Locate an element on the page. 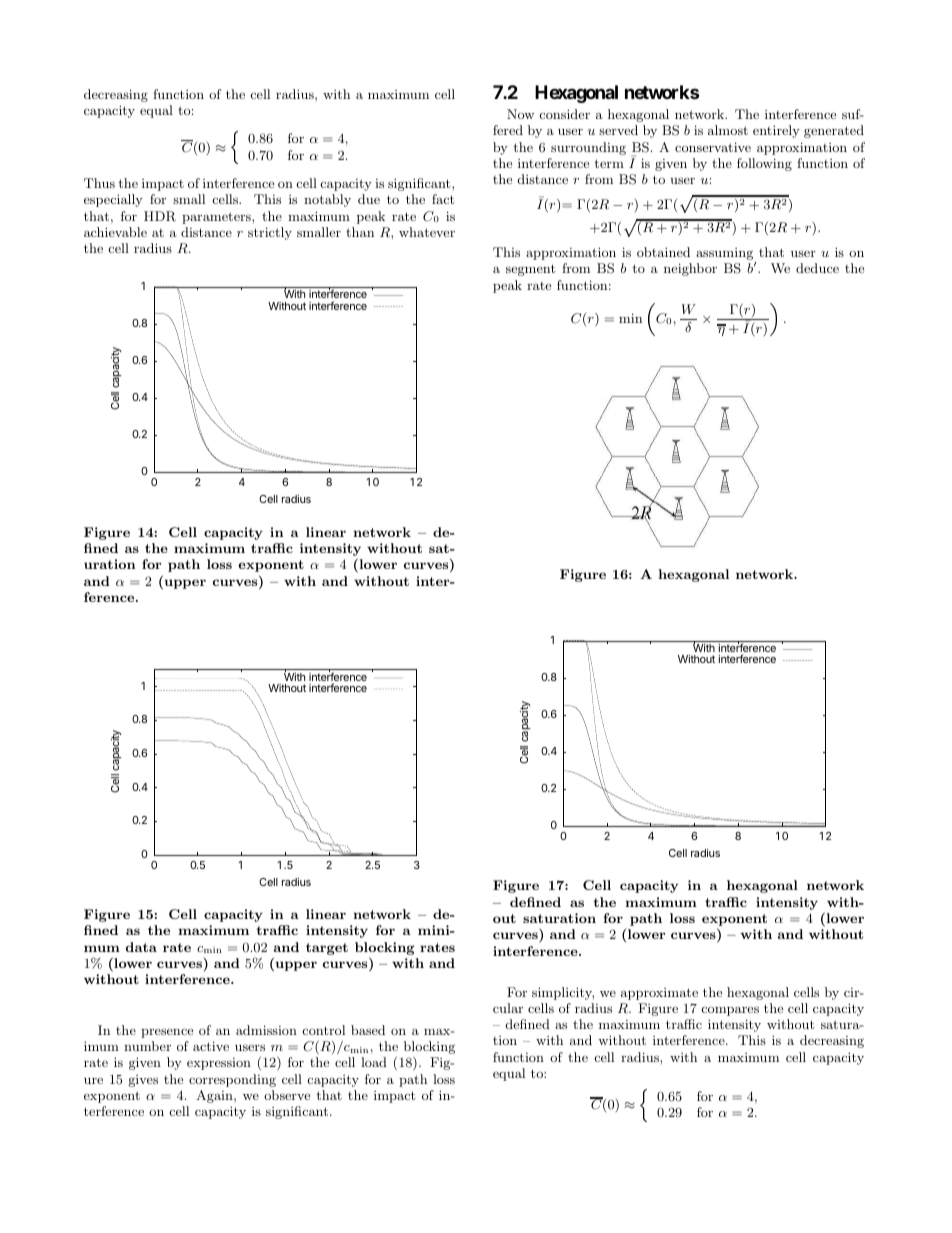 The width and height of the image is (952, 1233). segment is located at coordinates (530, 270).
